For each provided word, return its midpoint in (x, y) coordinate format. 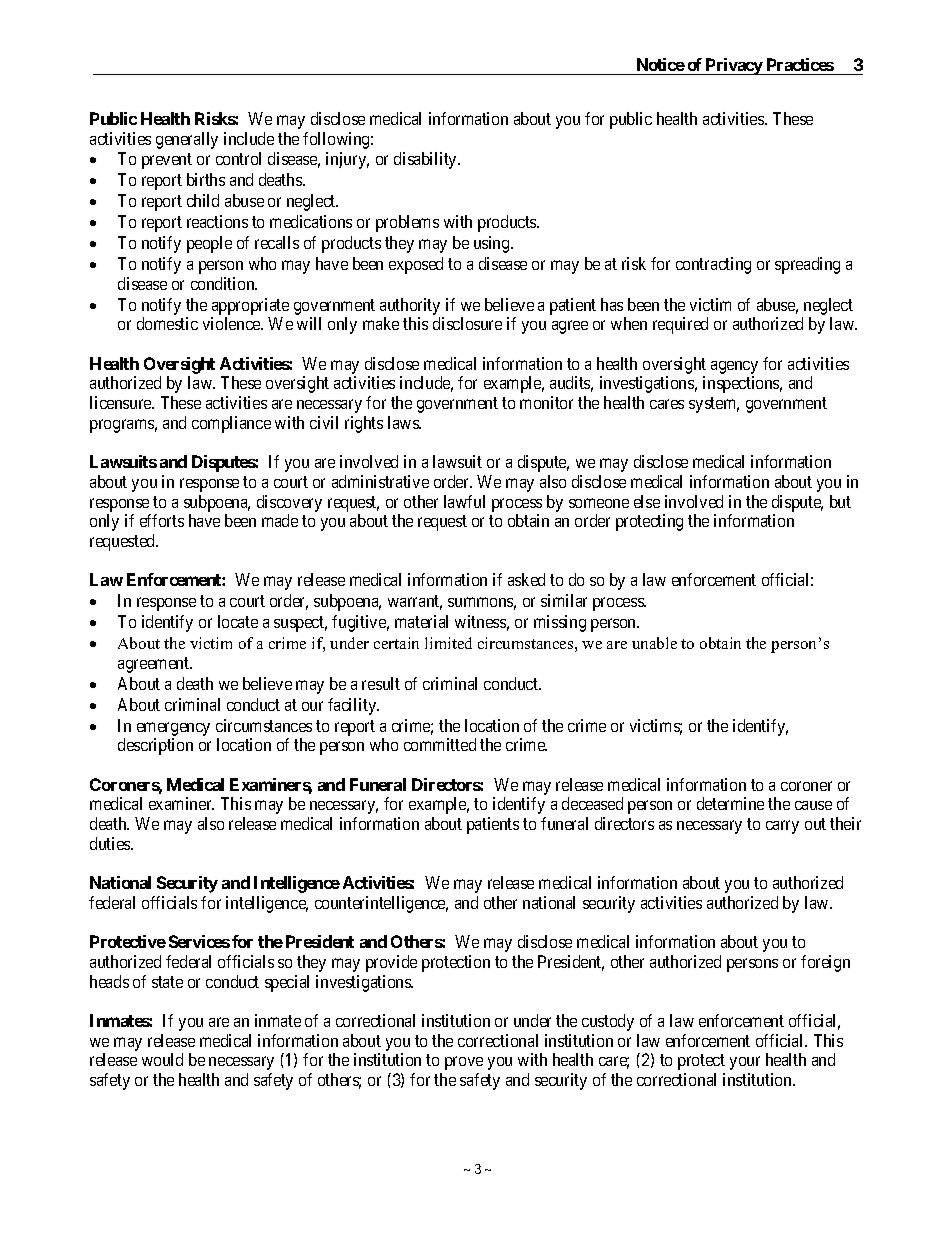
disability (427, 160)
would (162, 1059)
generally (187, 140)
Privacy (734, 66)
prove (464, 1063)
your (745, 1063)
